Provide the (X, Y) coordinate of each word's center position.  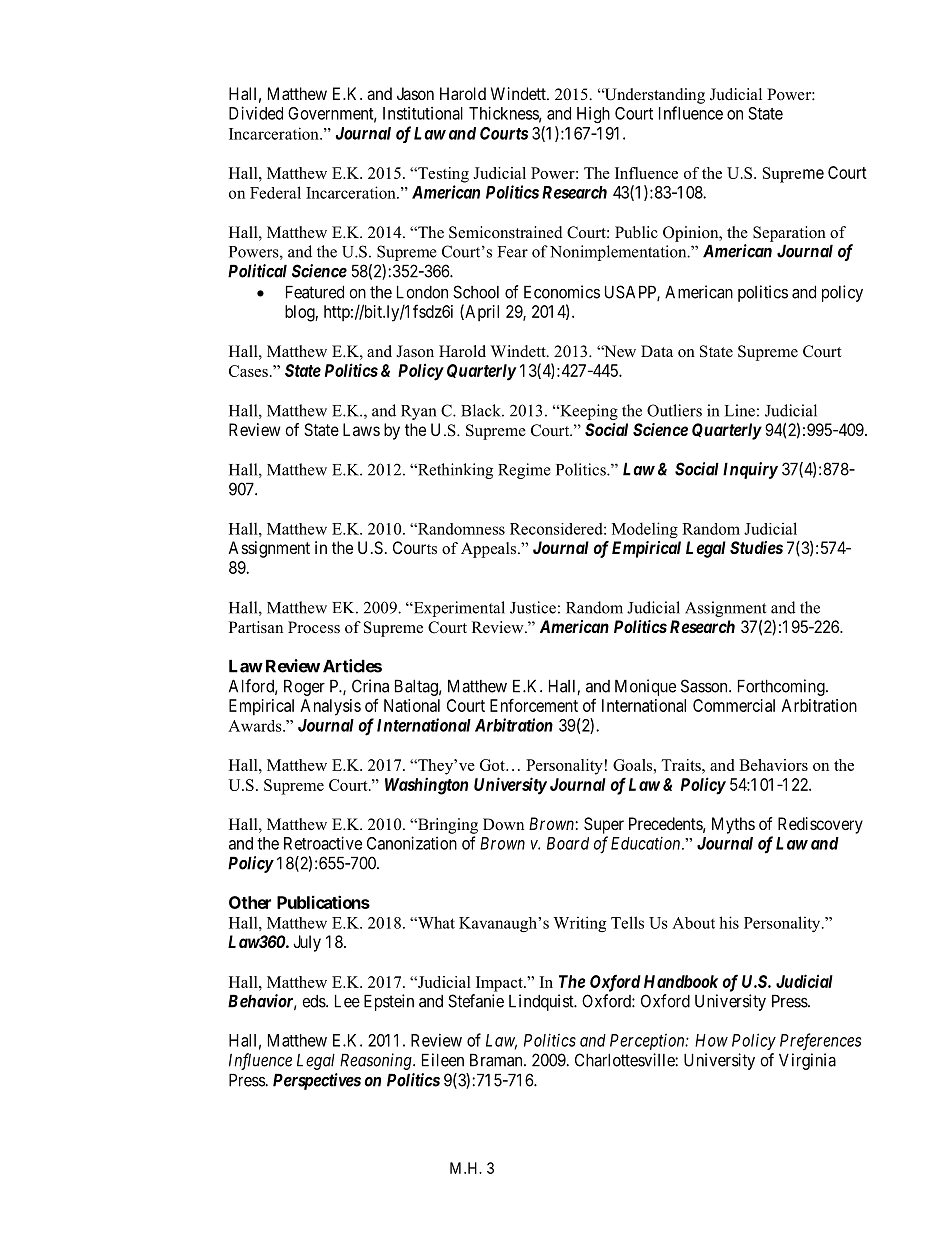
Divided (256, 113)
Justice (533, 607)
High (593, 115)
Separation (789, 234)
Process (314, 627)
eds (314, 1001)
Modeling (645, 530)
